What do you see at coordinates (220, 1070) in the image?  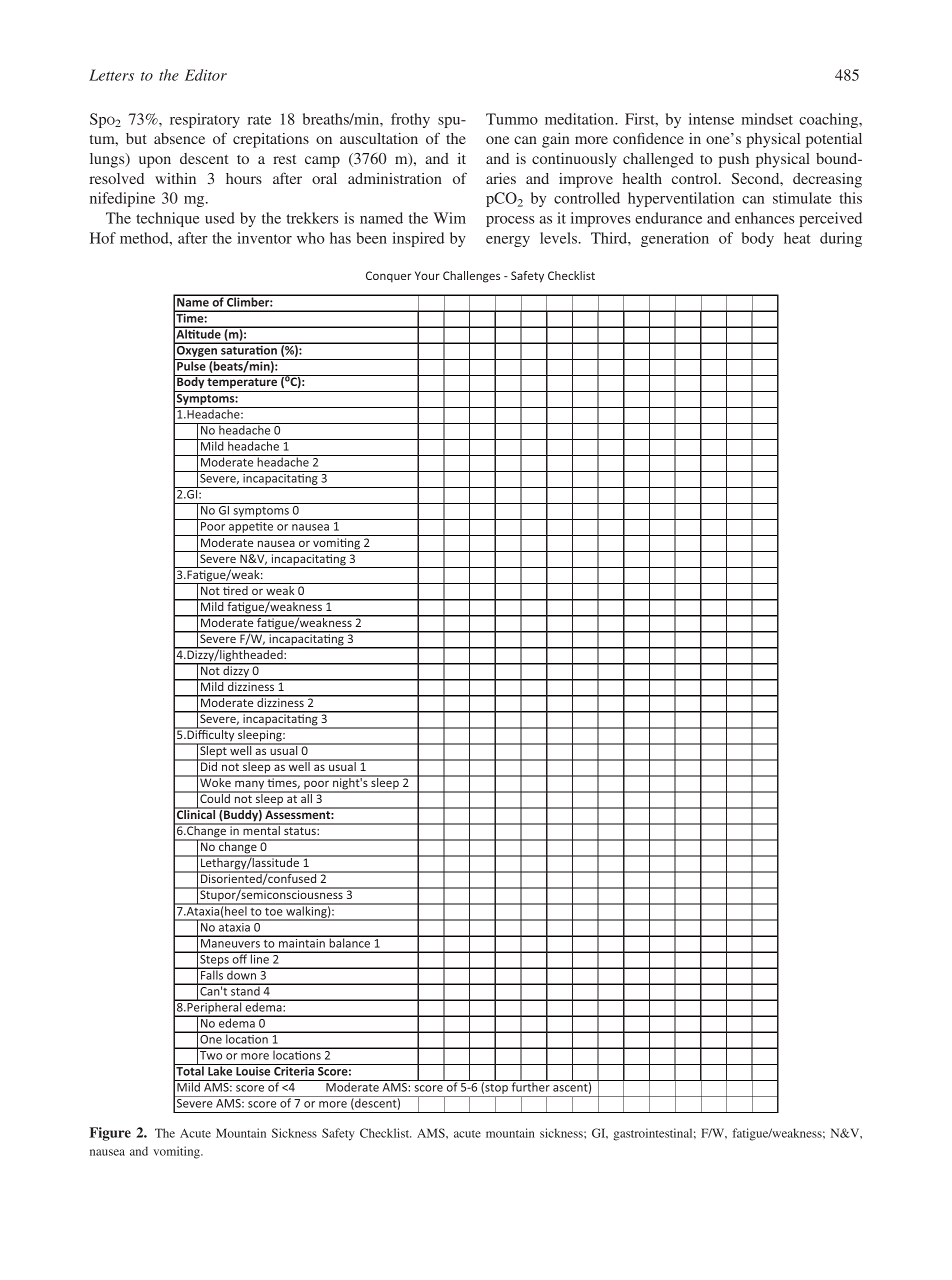 I see `Lake` at bounding box center [220, 1070].
